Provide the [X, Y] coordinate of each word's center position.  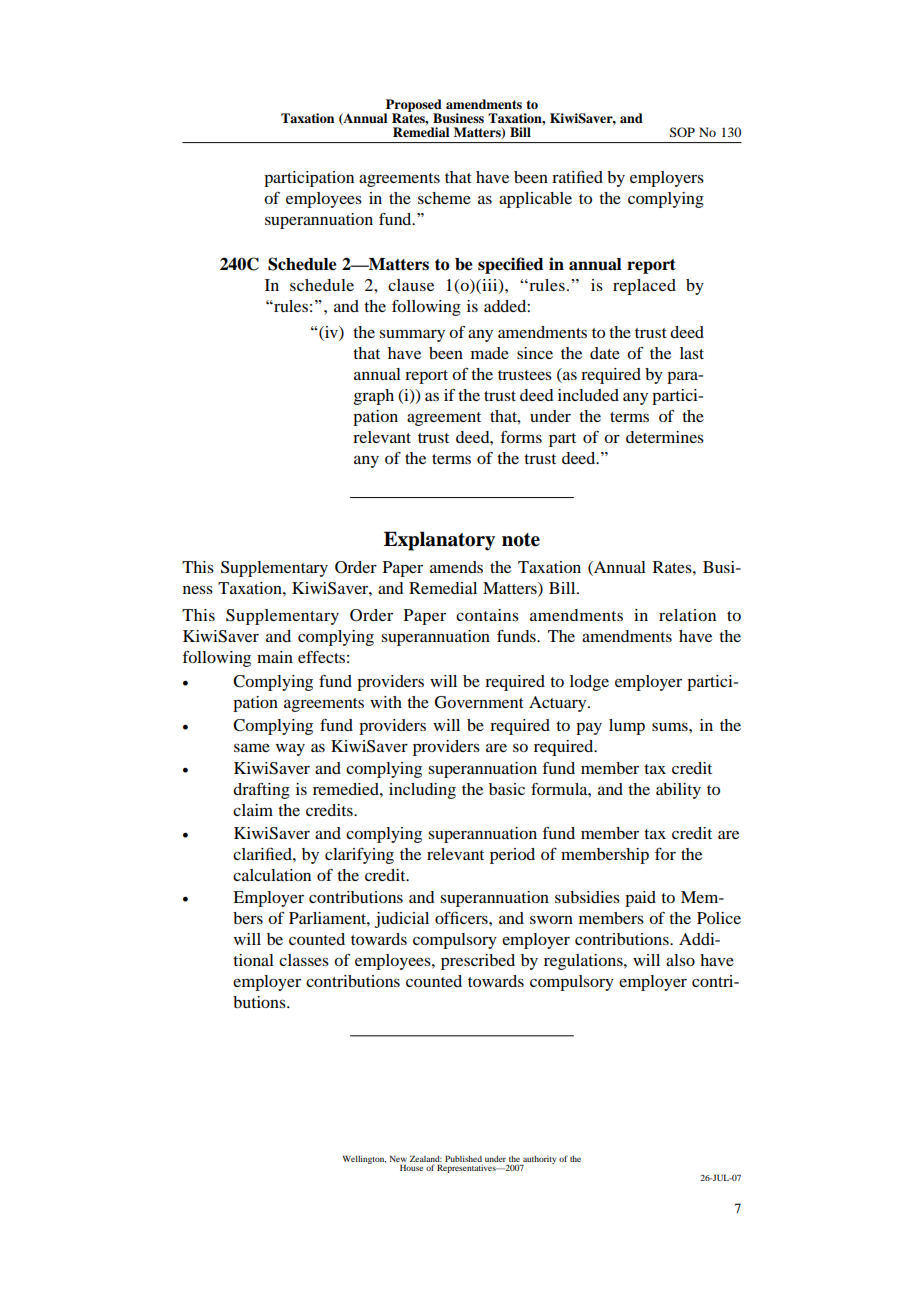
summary [412, 335]
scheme [444, 198]
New [398, 1160]
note [521, 540]
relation [687, 615]
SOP [682, 132]
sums [671, 726]
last [692, 353]
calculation [272, 875]
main [275, 657]
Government [479, 702]
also [680, 960]
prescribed [478, 962]
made [490, 353]
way [290, 749]
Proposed [413, 106]
